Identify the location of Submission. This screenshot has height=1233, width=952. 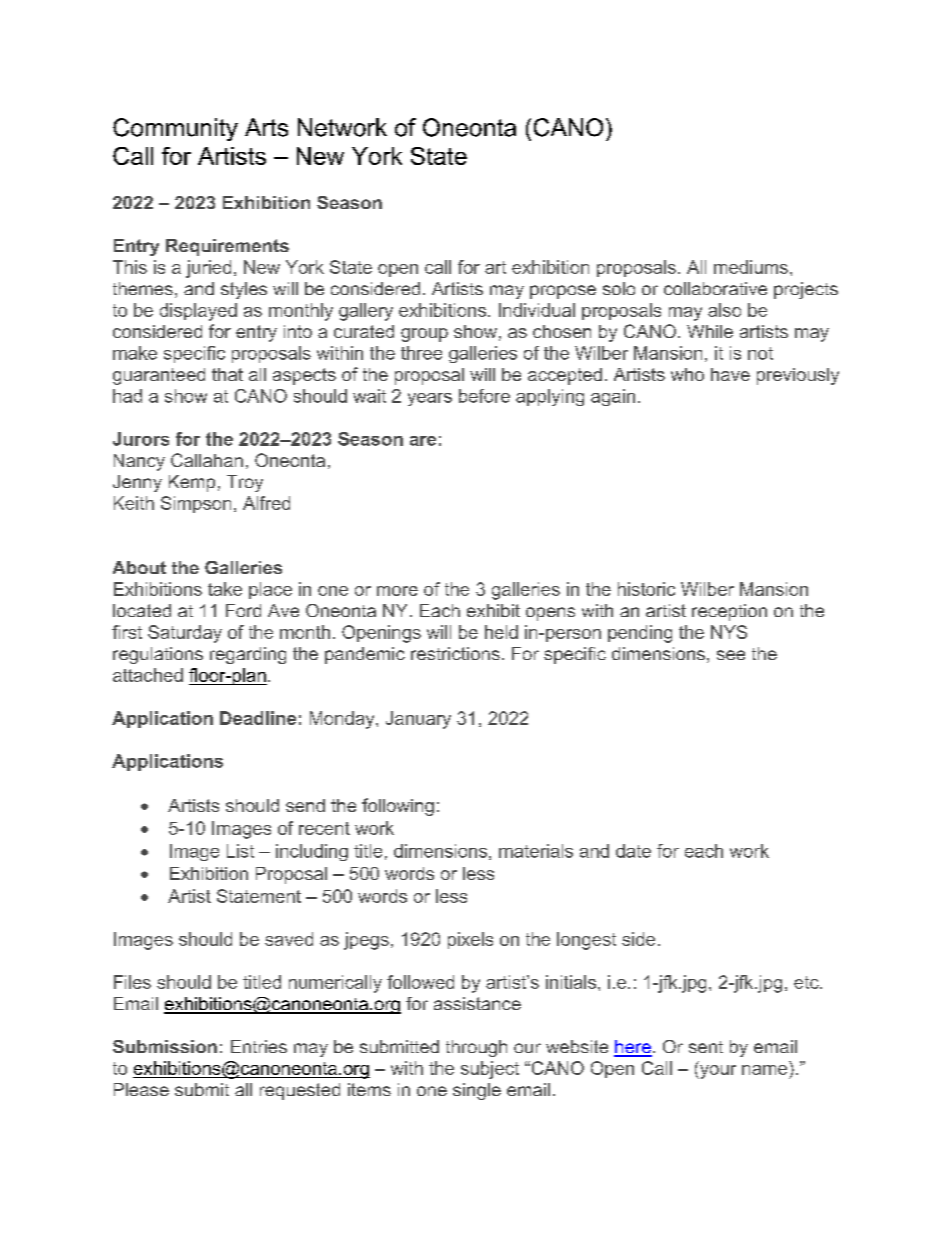
(165, 1046).
